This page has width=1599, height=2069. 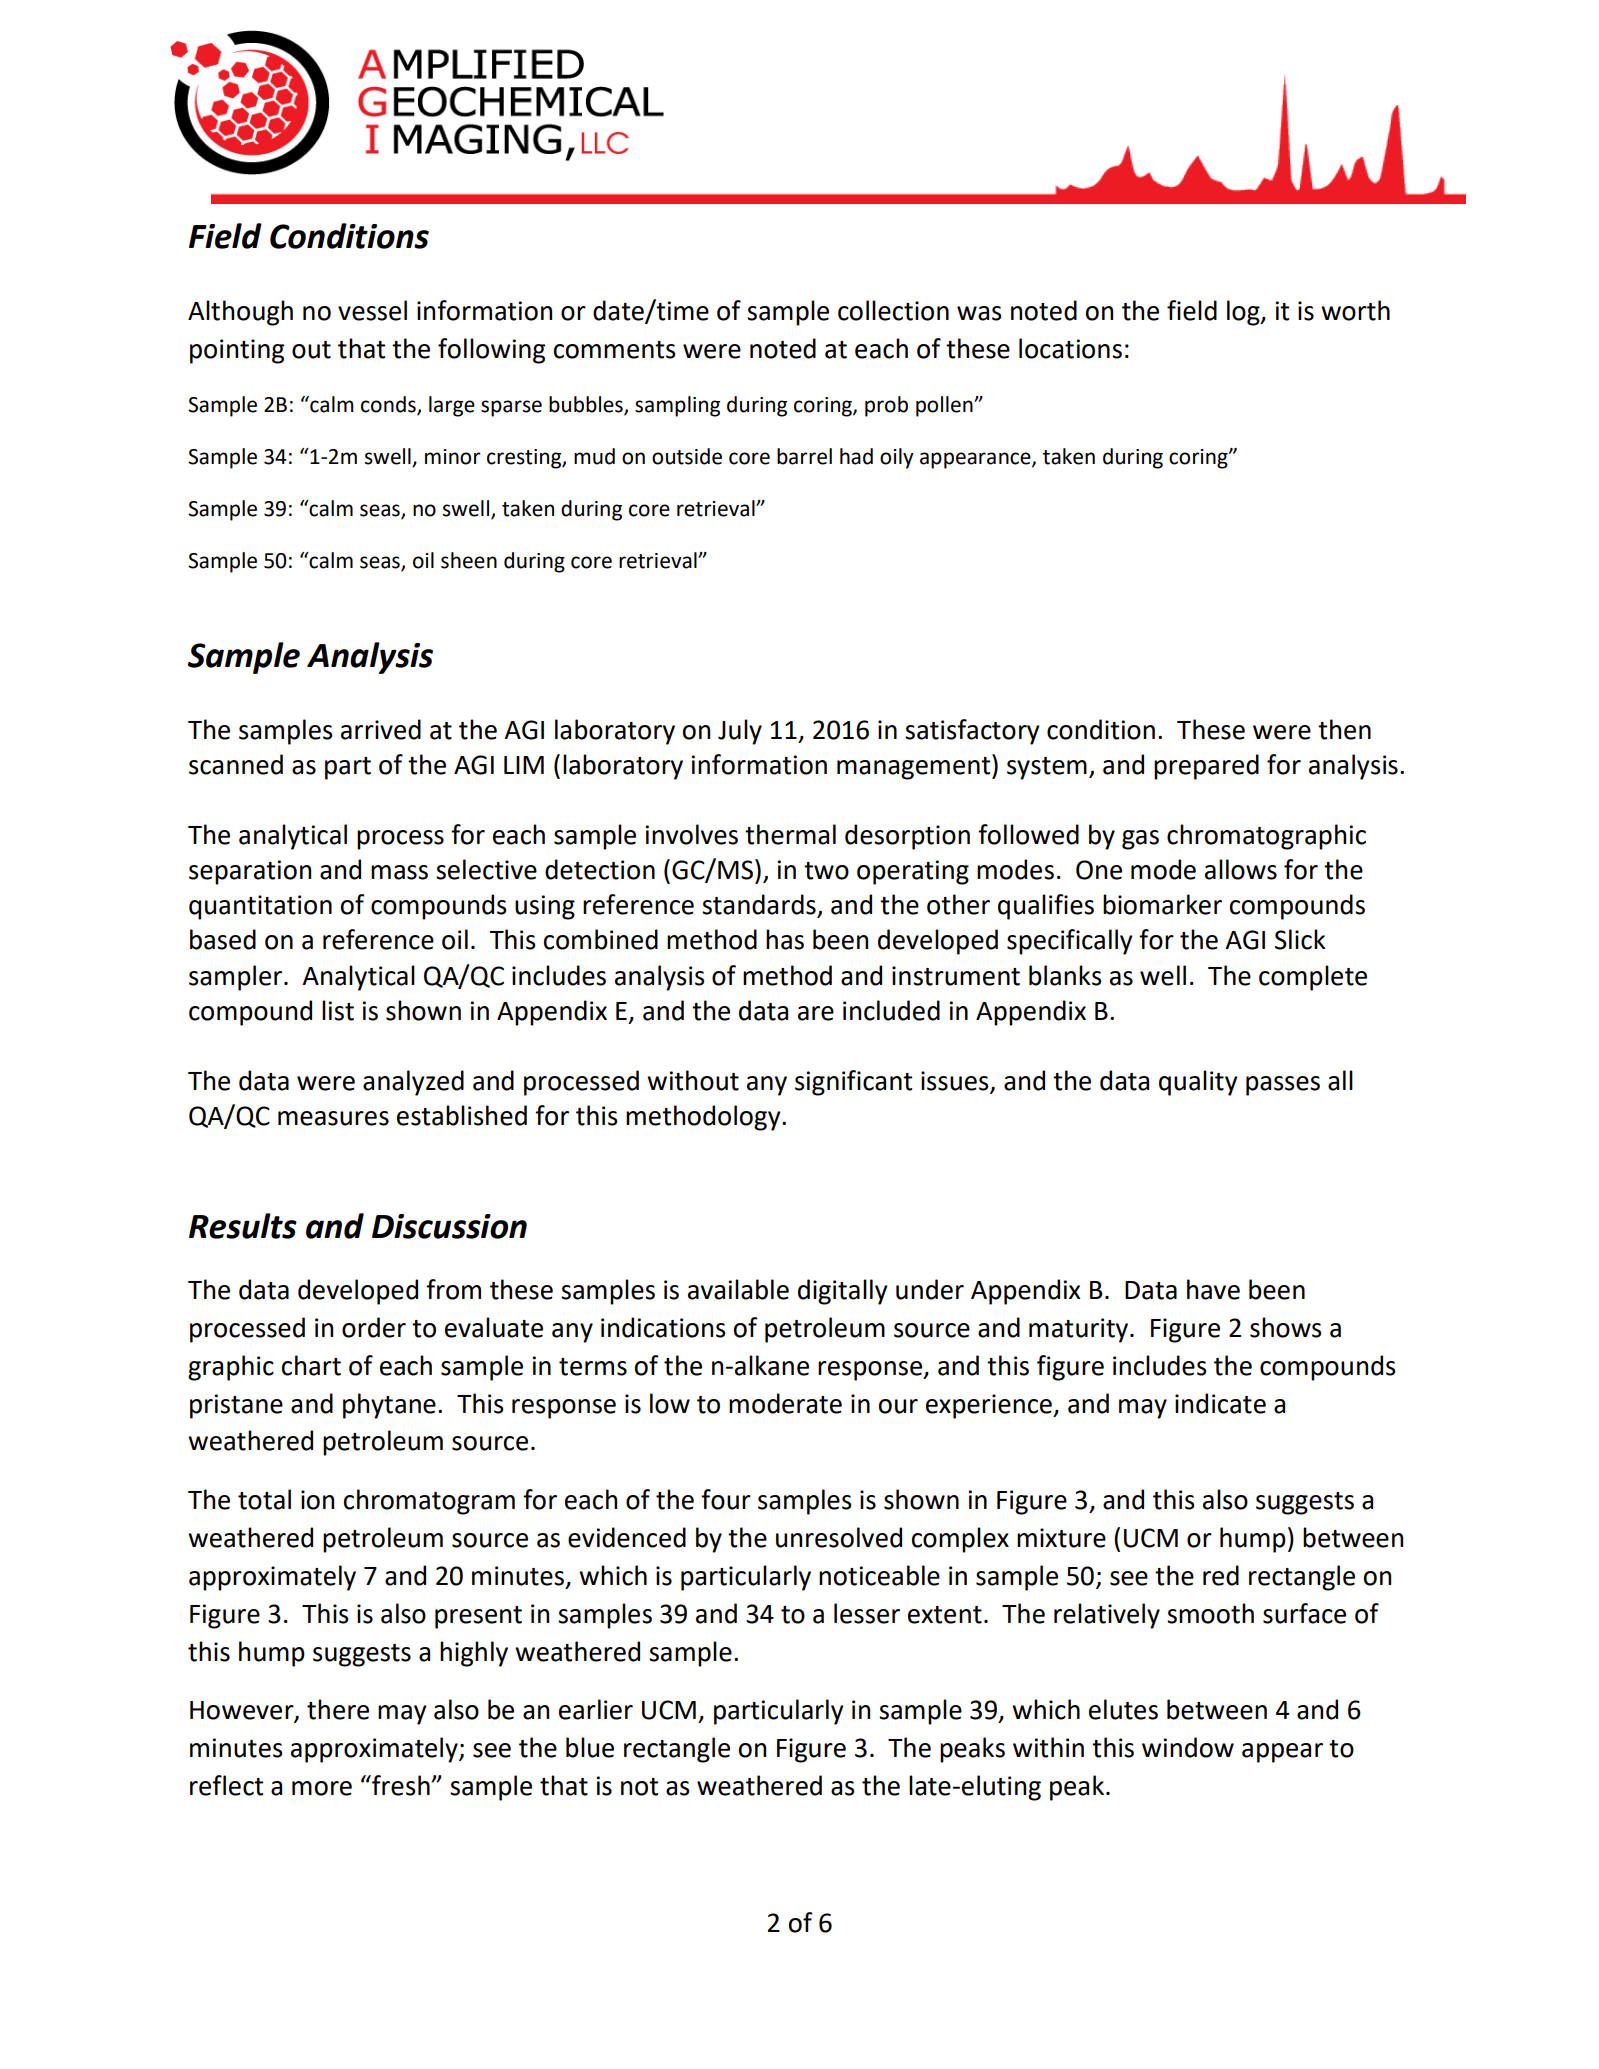 I want to click on blue, so click(x=590, y=1747).
